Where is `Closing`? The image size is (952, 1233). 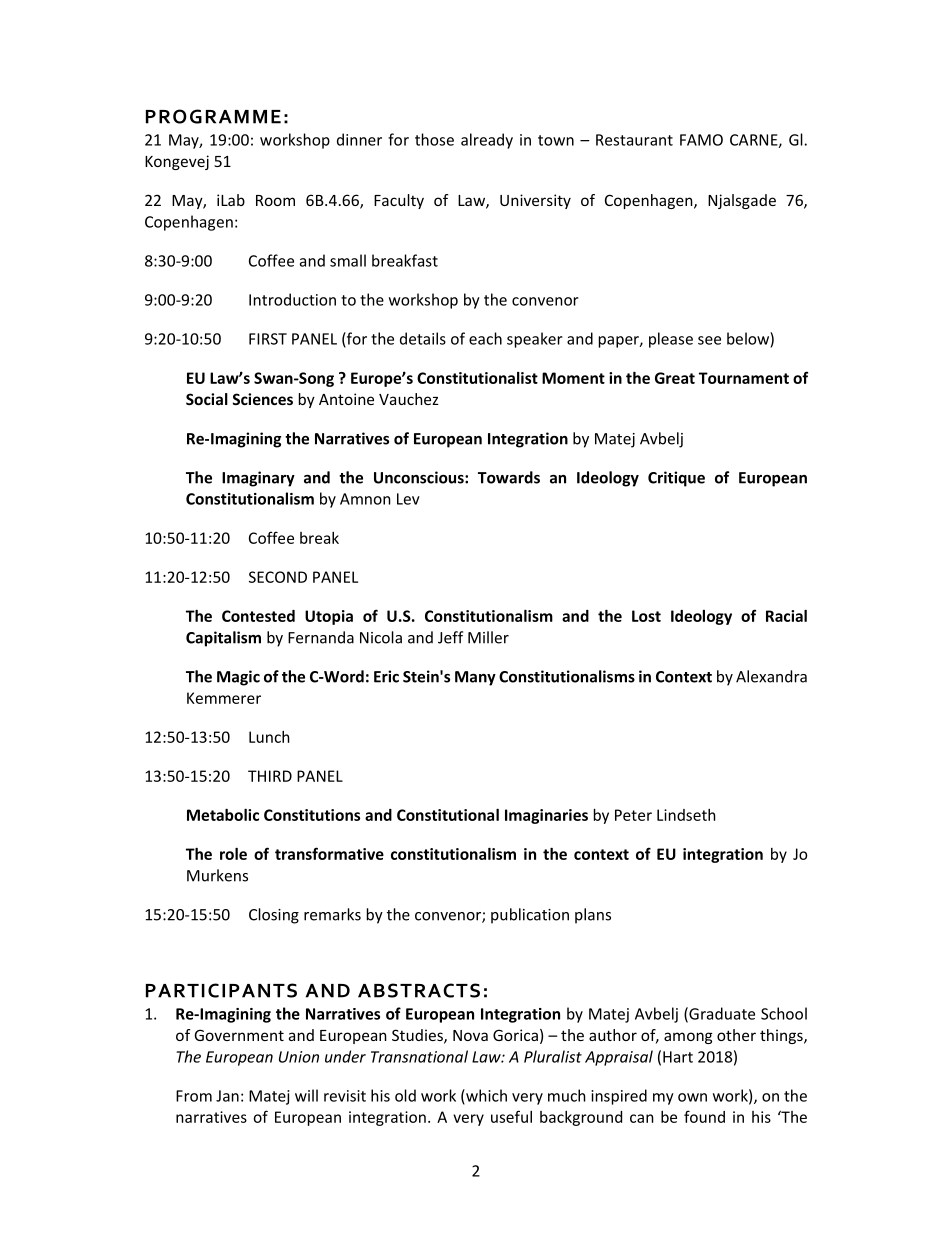
Closing is located at coordinates (274, 916).
